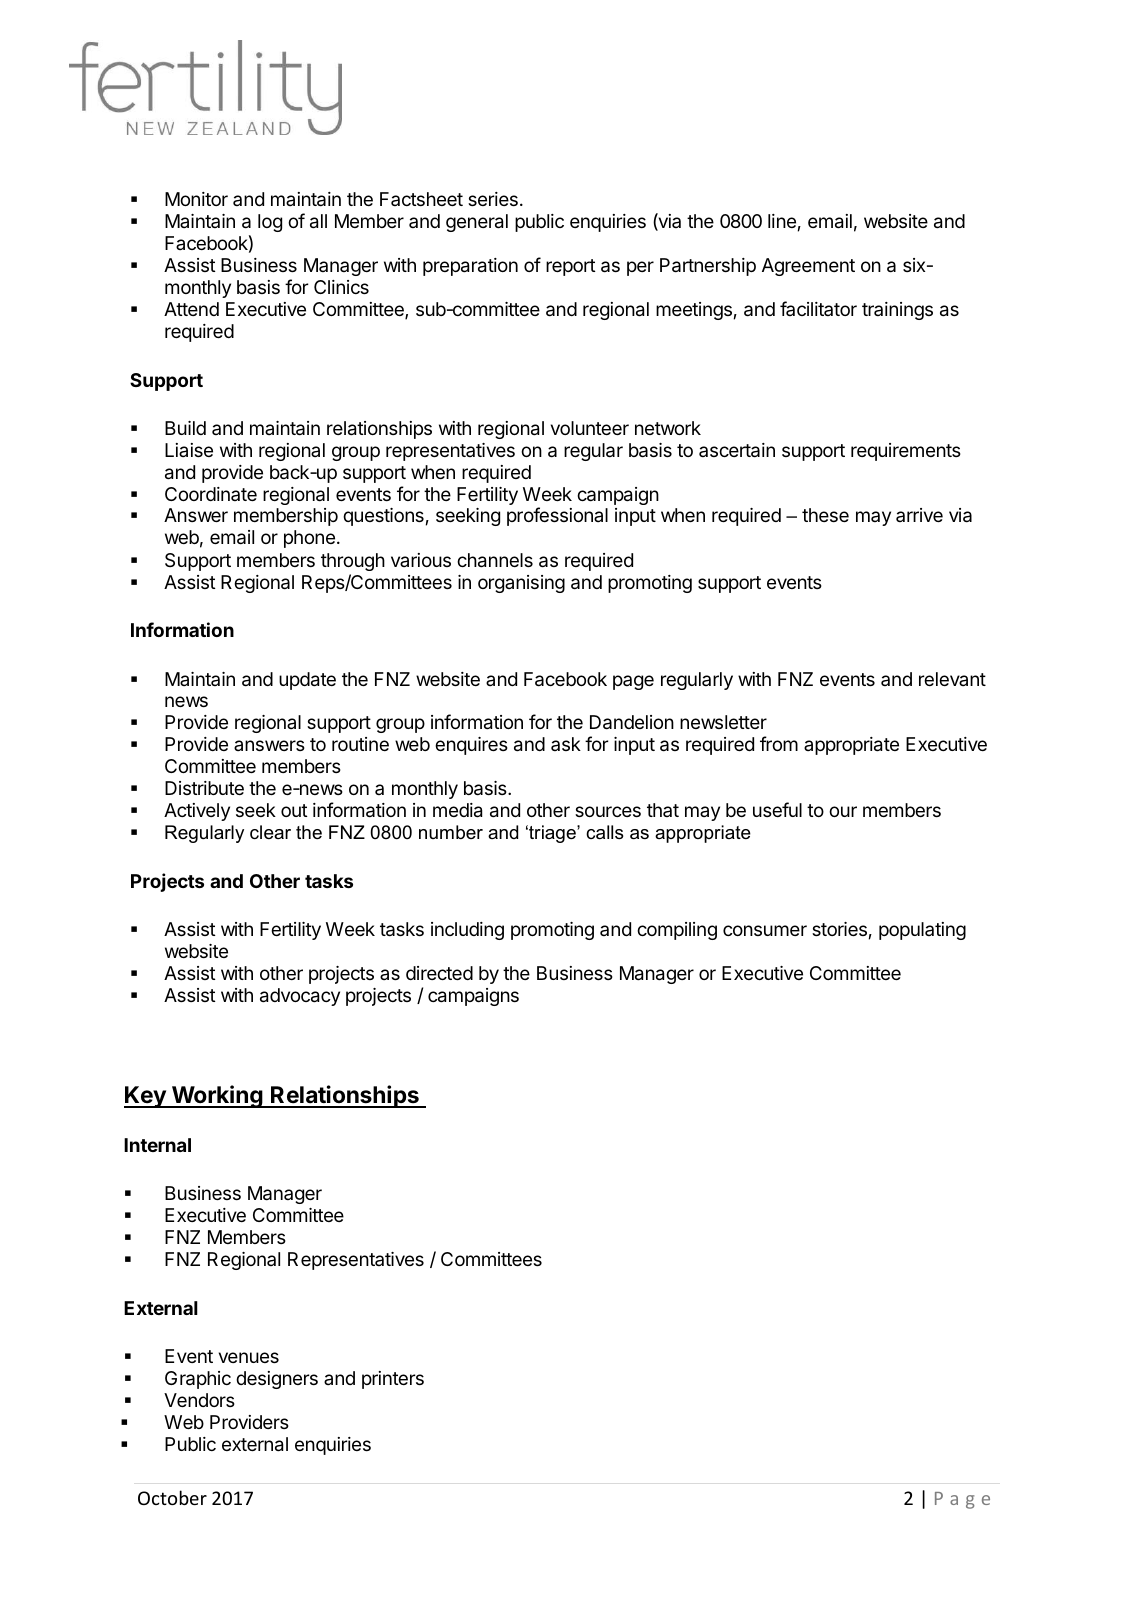 Image resolution: width=1134 pixels, height=1604 pixels. I want to click on printers, so click(393, 1380).
